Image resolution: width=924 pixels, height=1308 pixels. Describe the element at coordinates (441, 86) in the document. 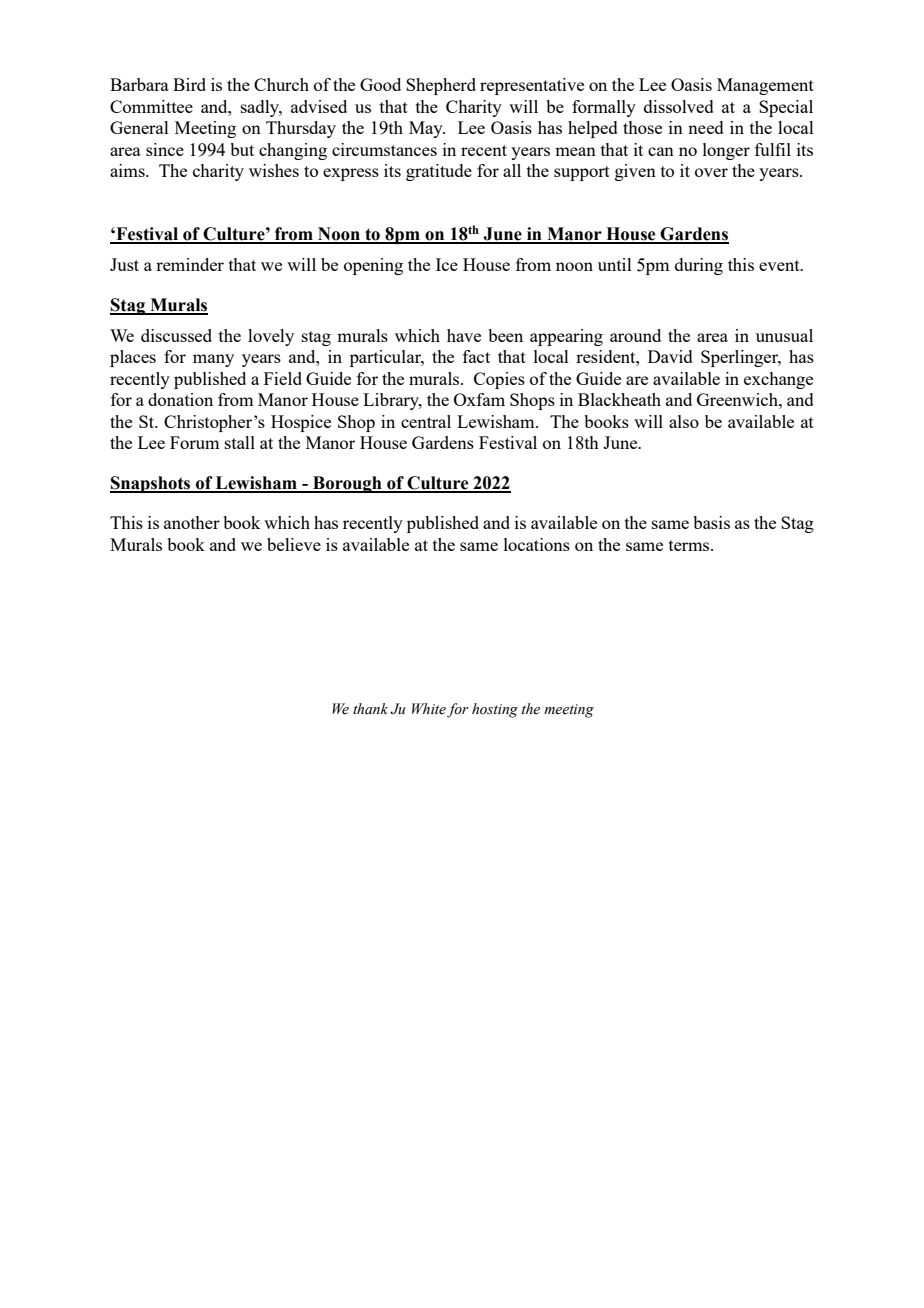

I see `Shepherd` at that location.
